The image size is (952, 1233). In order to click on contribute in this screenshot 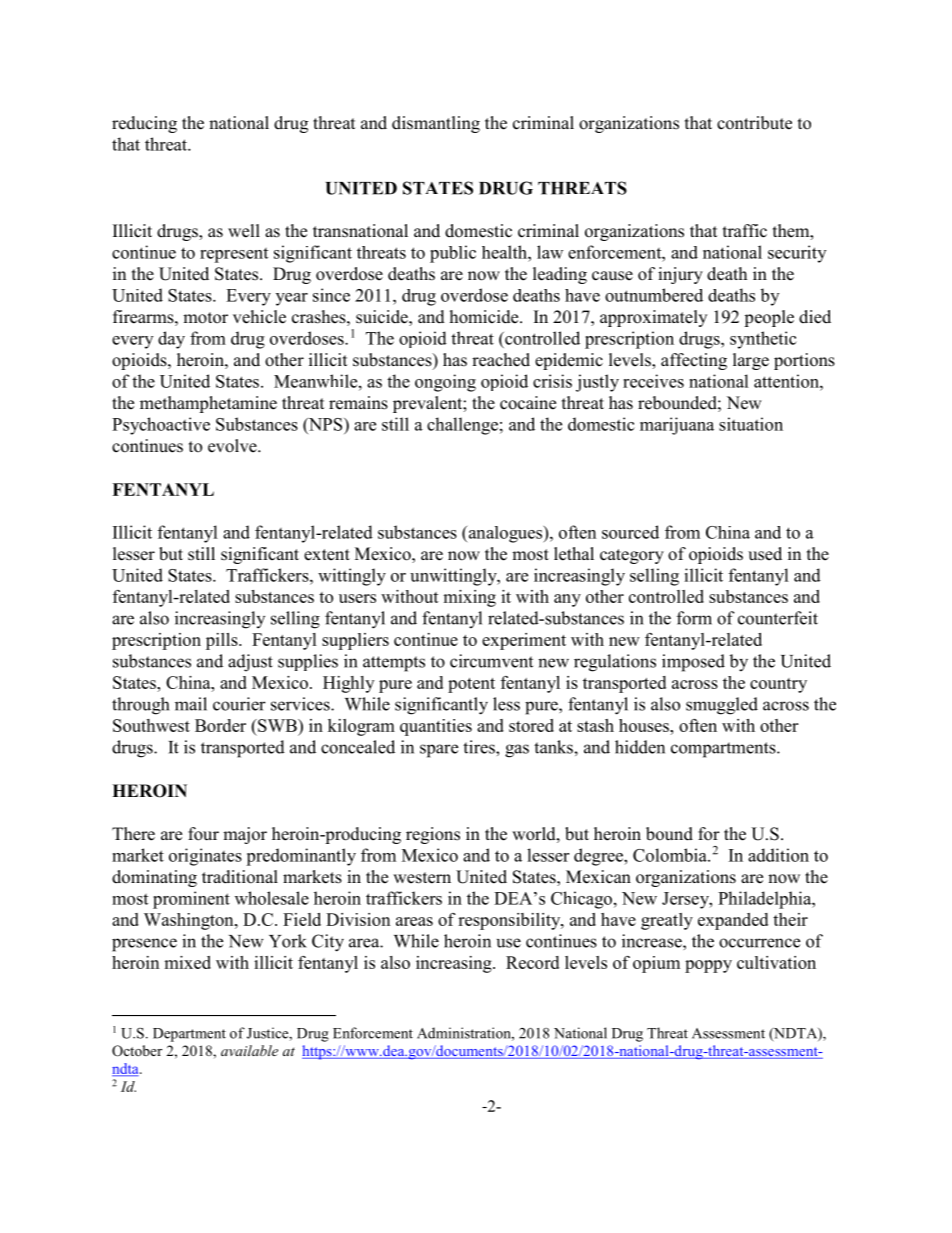, I will do `click(754, 123)`.
